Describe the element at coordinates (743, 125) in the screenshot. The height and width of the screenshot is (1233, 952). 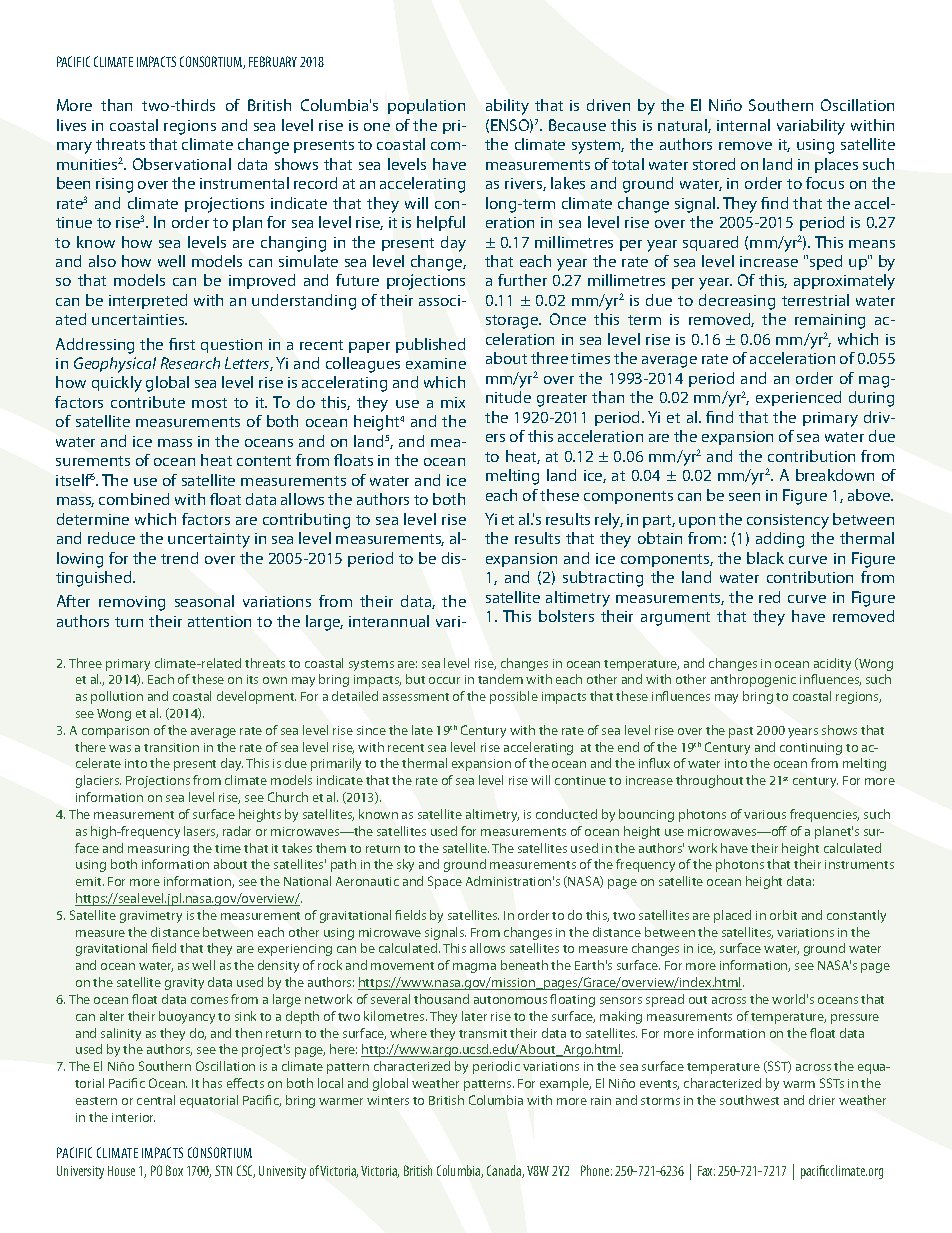
I see `internal` at that location.
